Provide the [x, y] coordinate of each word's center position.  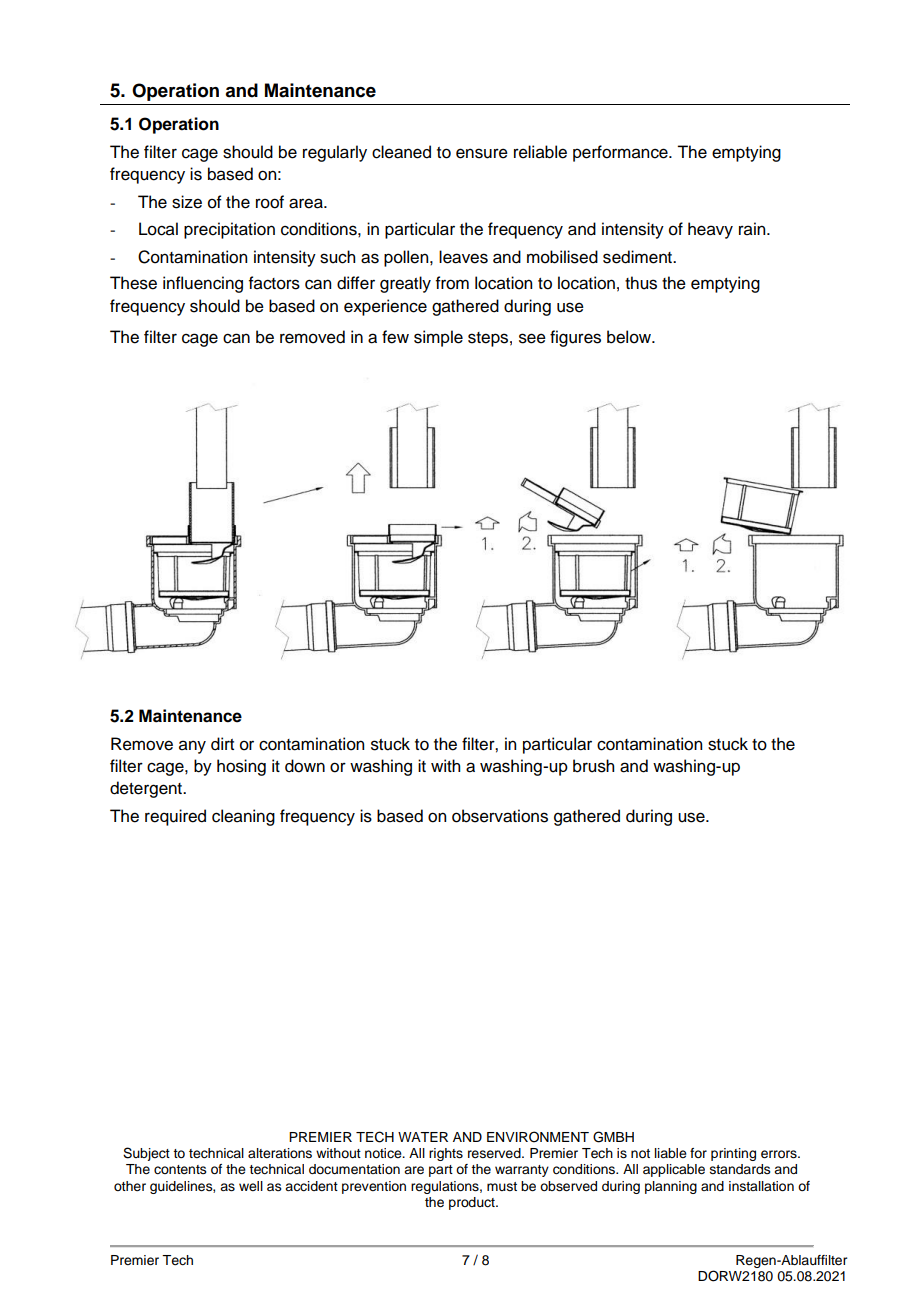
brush [593, 766]
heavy [710, 230]
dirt [222, 744]
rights [446, 1154]
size [187, 202]
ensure [482, 153]
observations [500, 816]
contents [180, 1170]
